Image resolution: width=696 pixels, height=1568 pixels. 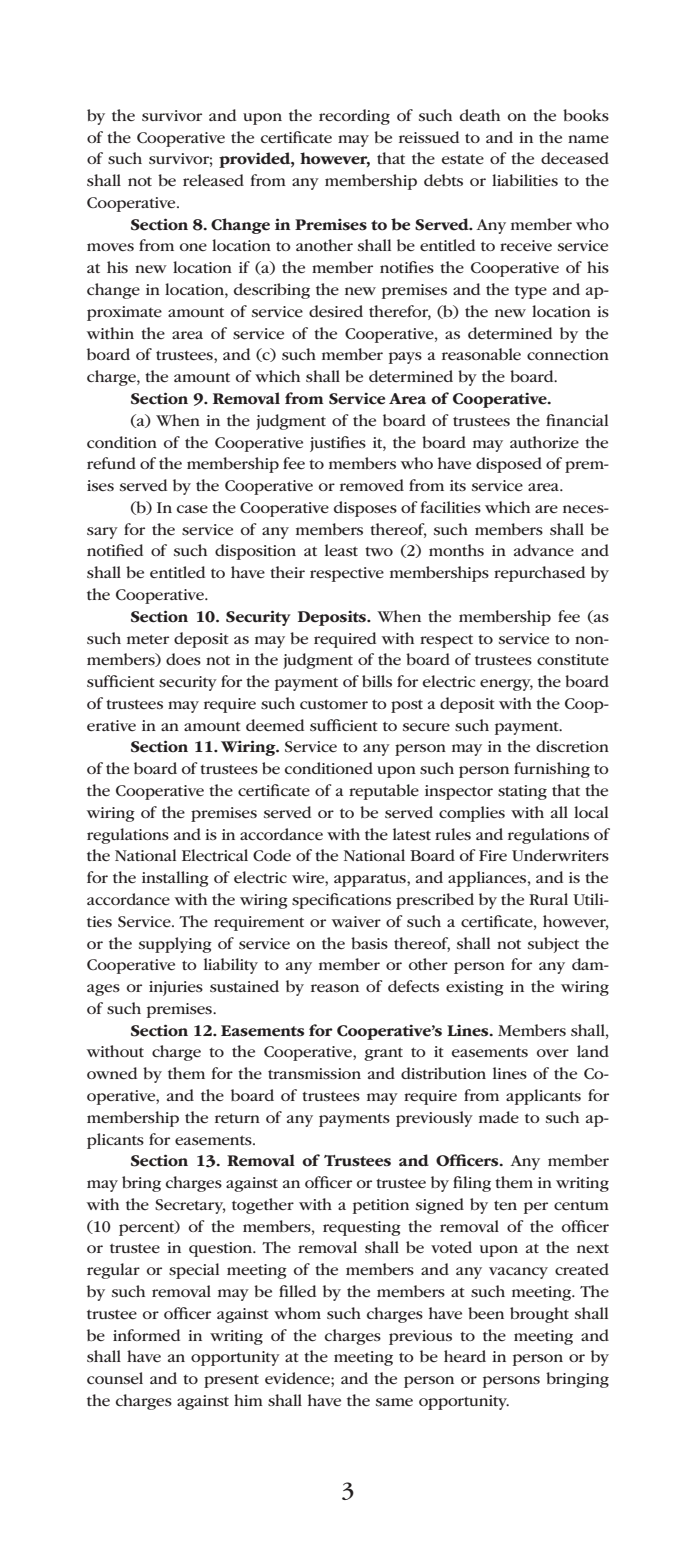 I want to click on informed, so click(x=146, y=1335).
